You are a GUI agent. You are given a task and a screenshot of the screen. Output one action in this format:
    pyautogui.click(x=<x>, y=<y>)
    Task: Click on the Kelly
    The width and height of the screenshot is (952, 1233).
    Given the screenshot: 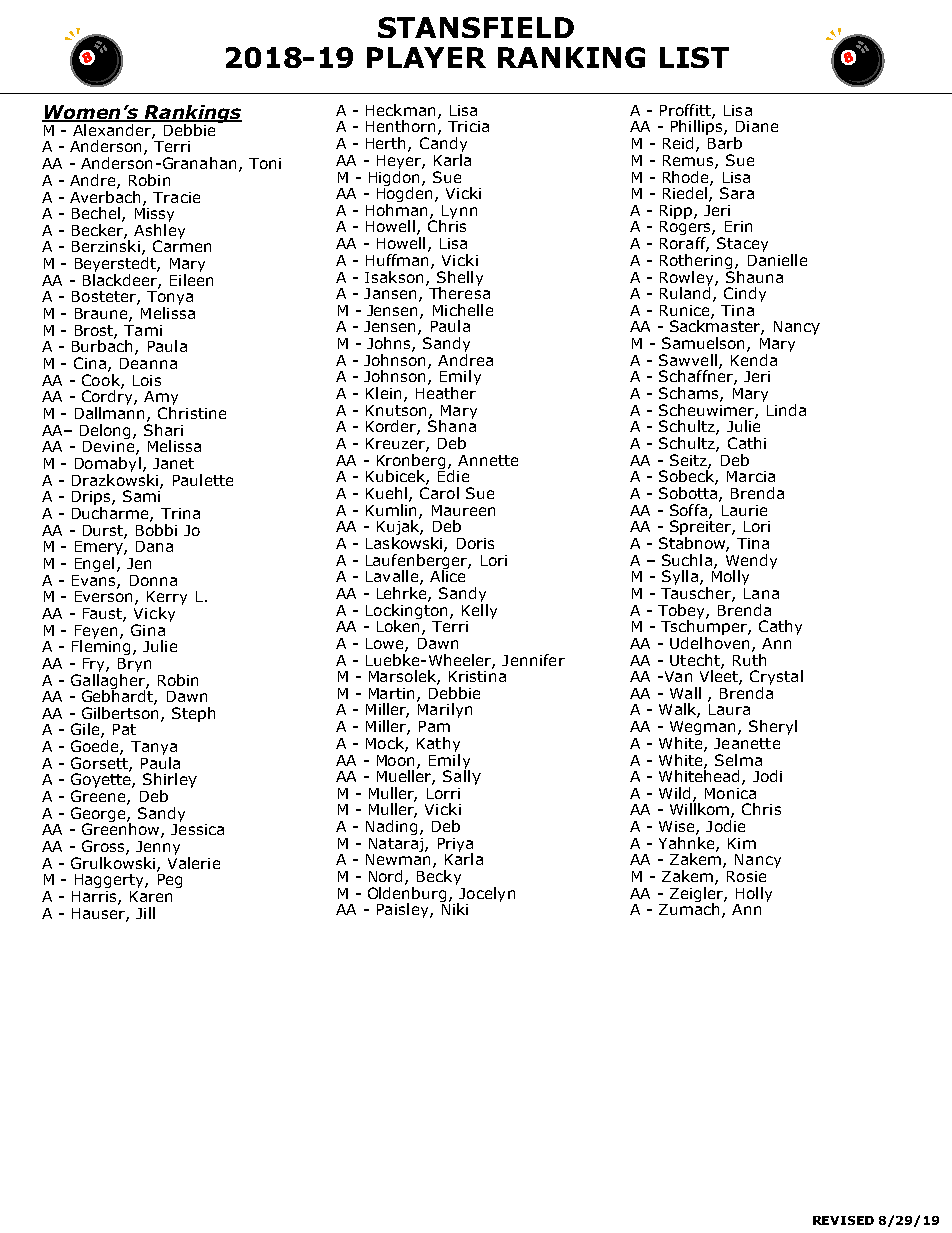 What is the action you would take?
    pyautogui.click(x=479, y=610)
